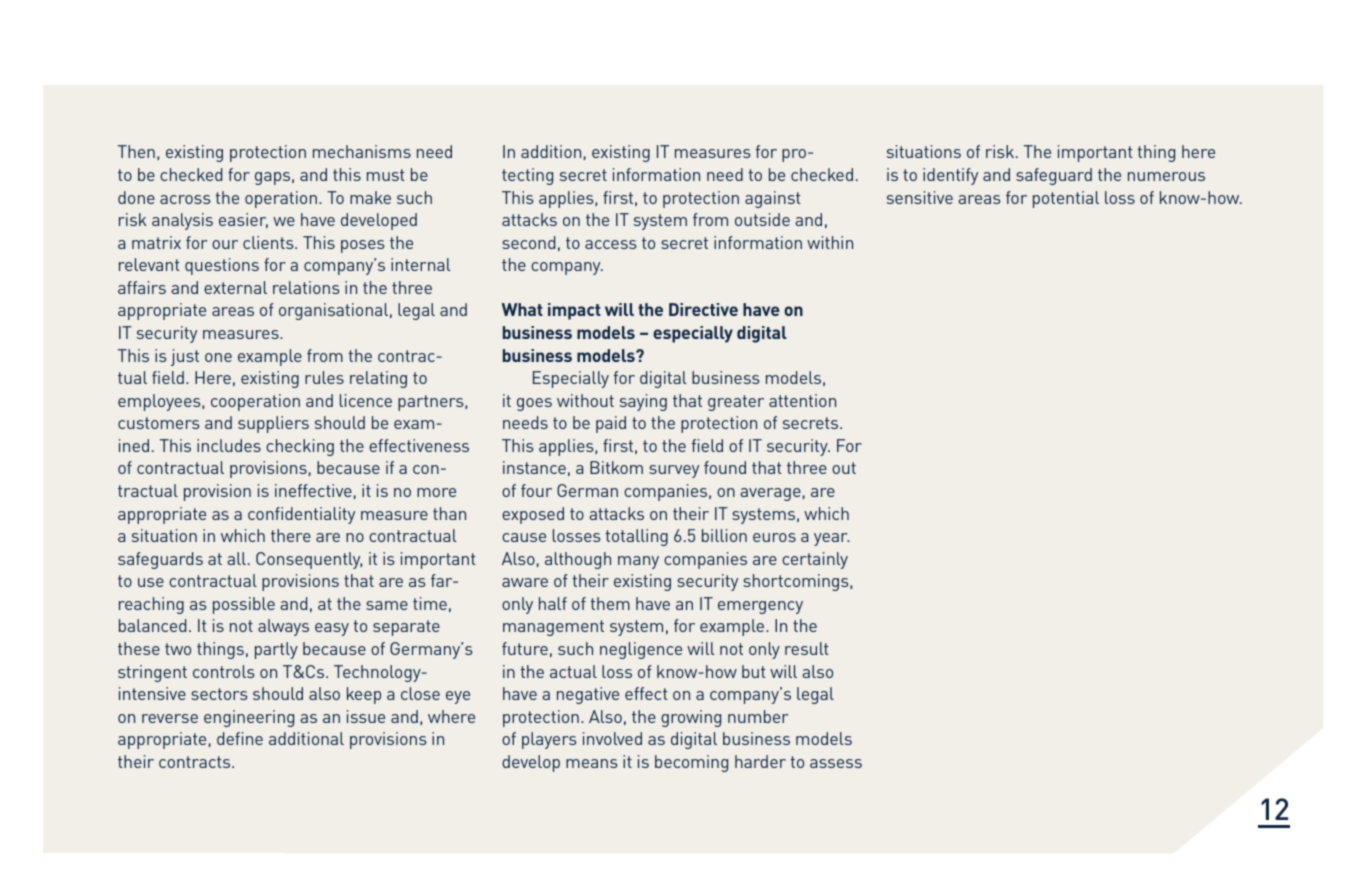 This screenshot has width=1366, height=896. I want to click on identify, so click(950, 176).
